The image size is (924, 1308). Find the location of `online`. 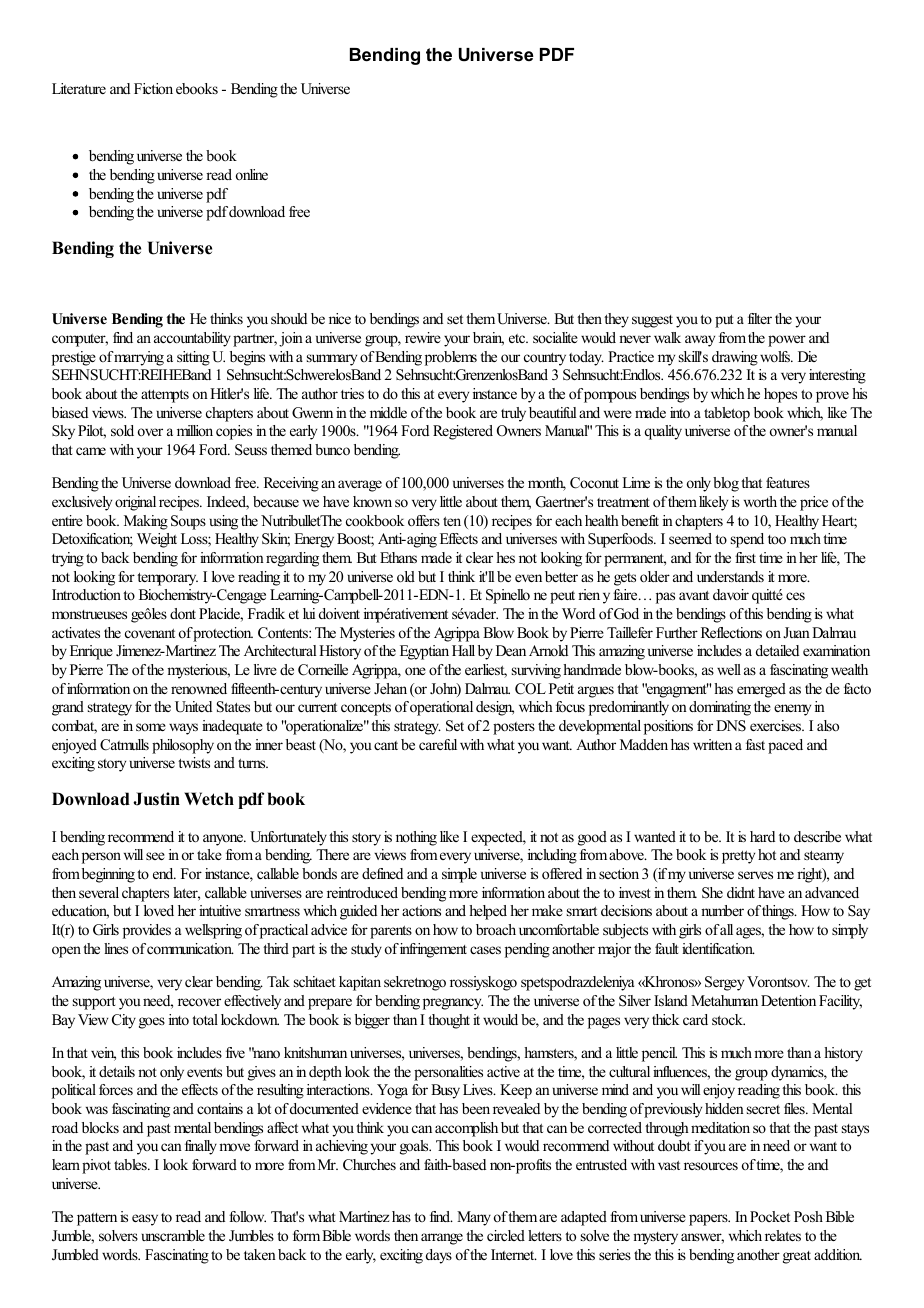

online is located at coordinates (252, 174).
